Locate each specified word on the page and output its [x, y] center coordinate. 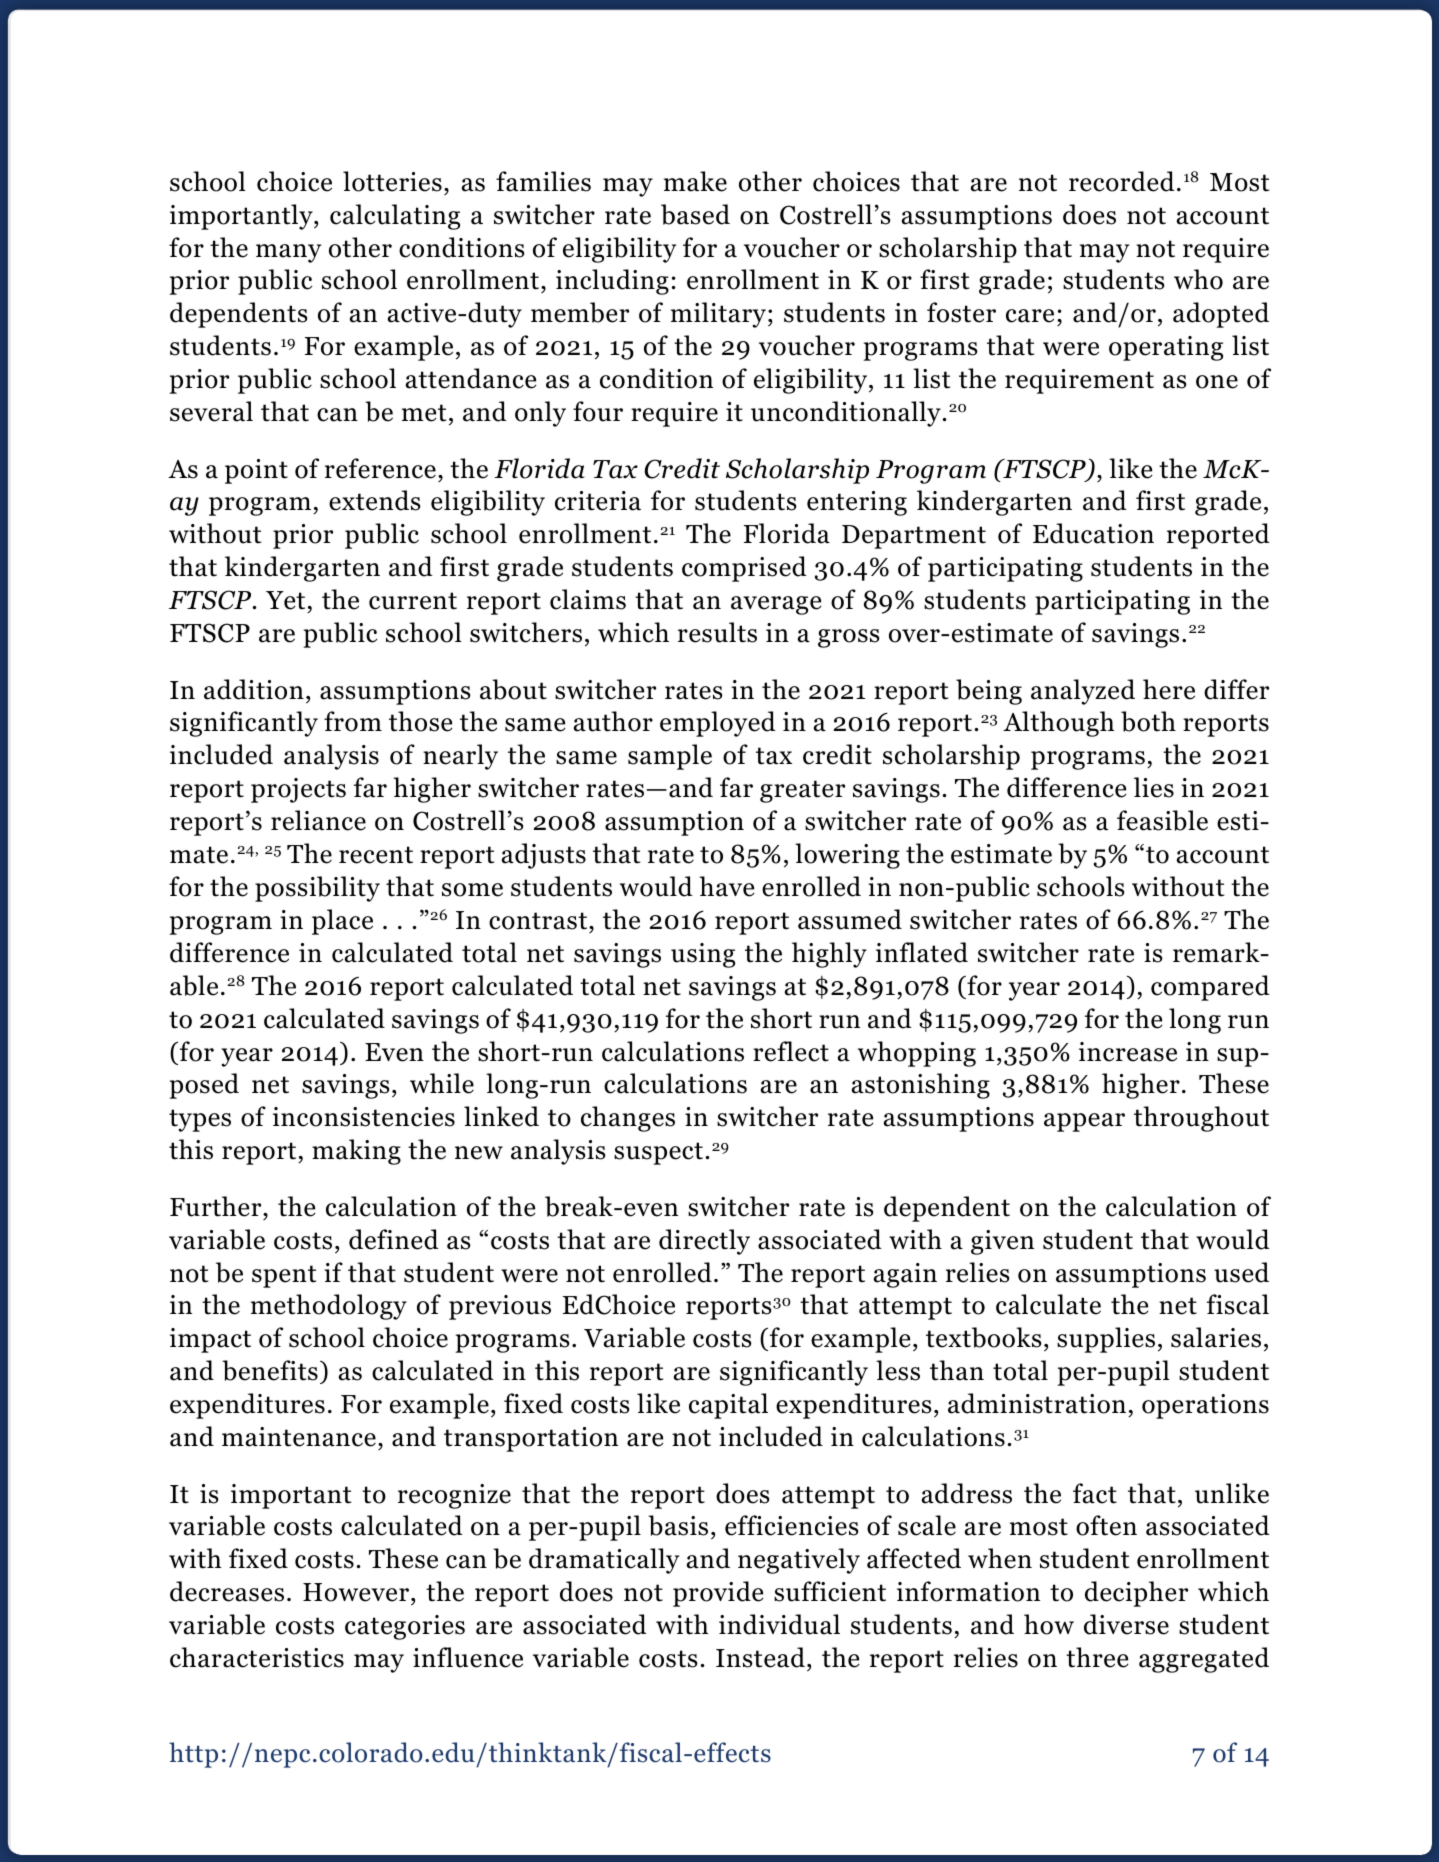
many [288, 253]
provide [718, 1594]
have [726, 886]
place [342, 922]
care [1030, 316]
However [356, 1592]
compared [1210, 988]
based [695, 214]
